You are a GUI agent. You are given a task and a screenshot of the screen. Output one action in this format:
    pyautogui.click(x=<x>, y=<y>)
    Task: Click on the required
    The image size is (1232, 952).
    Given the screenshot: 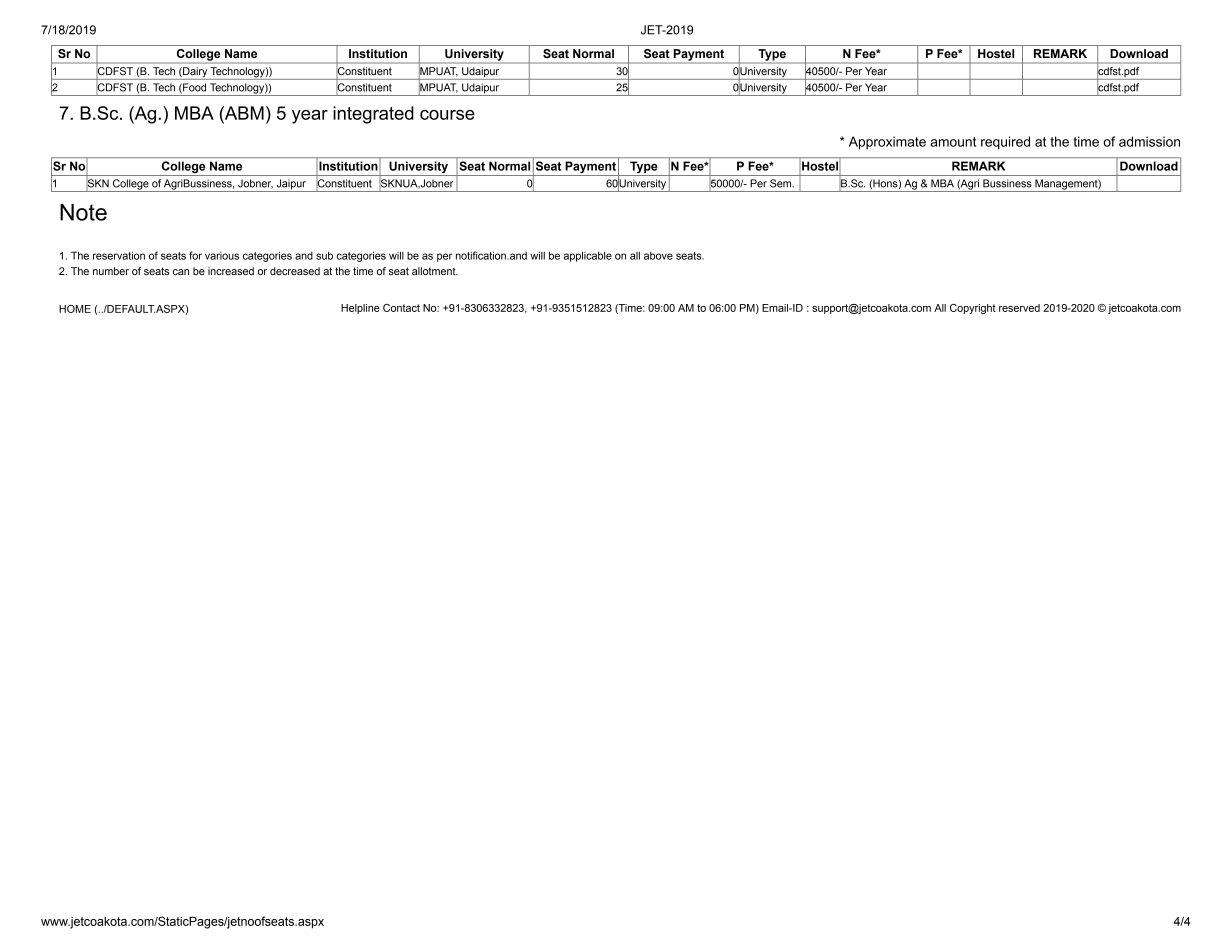 What is the action you would take?
    pyautogui.click(x=1005, y=143)
